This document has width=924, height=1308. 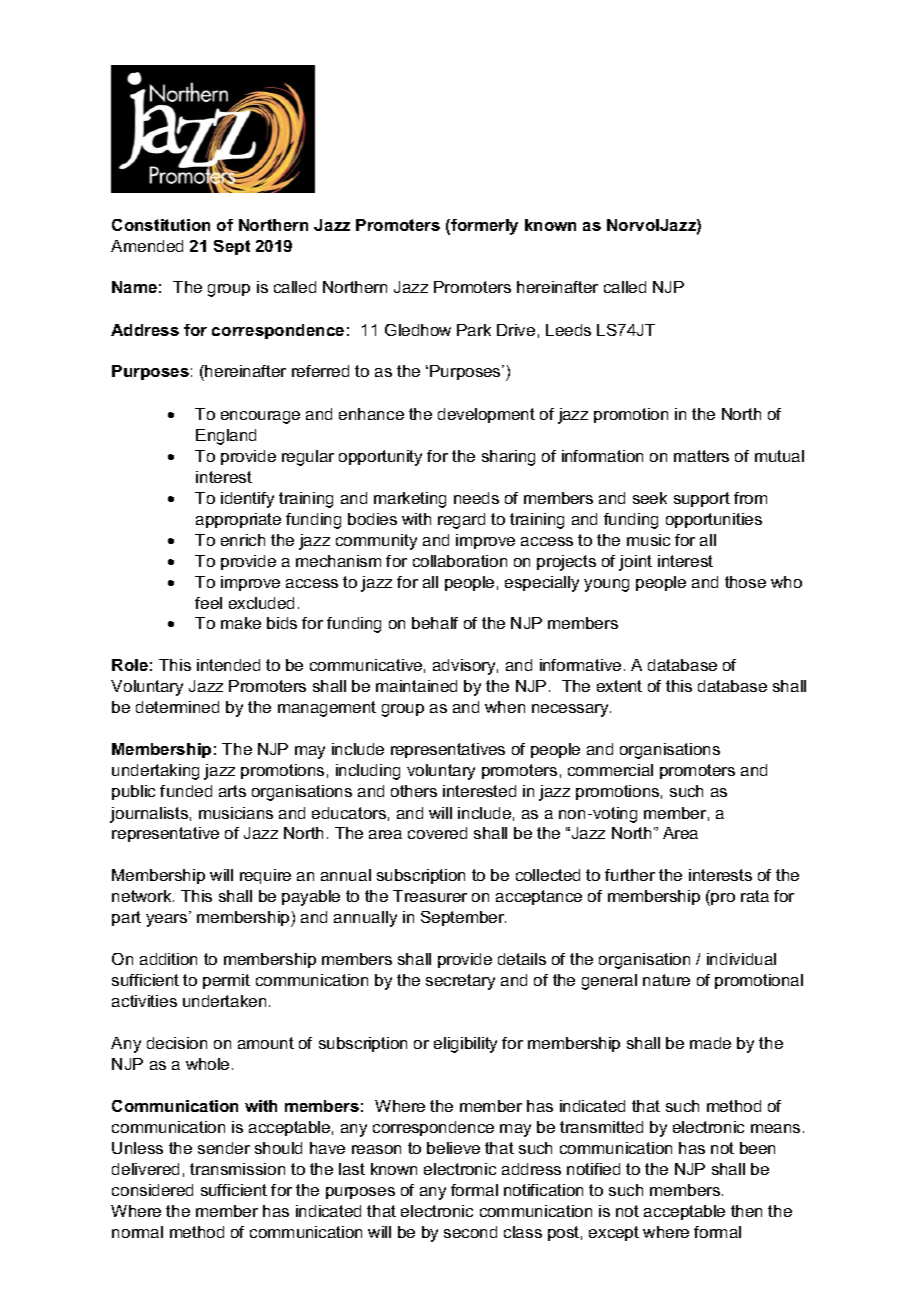 I want to click on Leeds, so click(x=568, y=330).
